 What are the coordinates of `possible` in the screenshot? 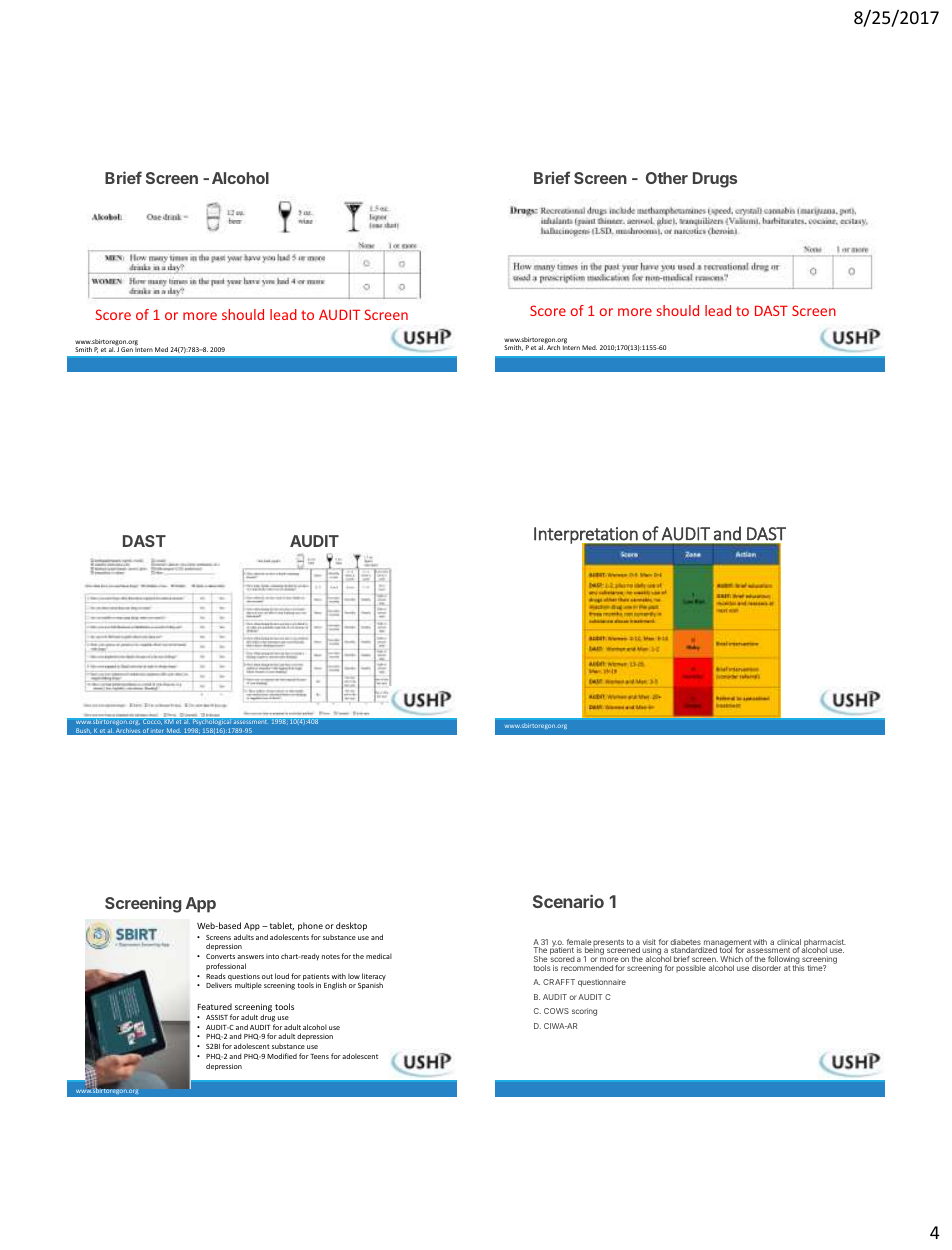 It's located at (691, 968).
